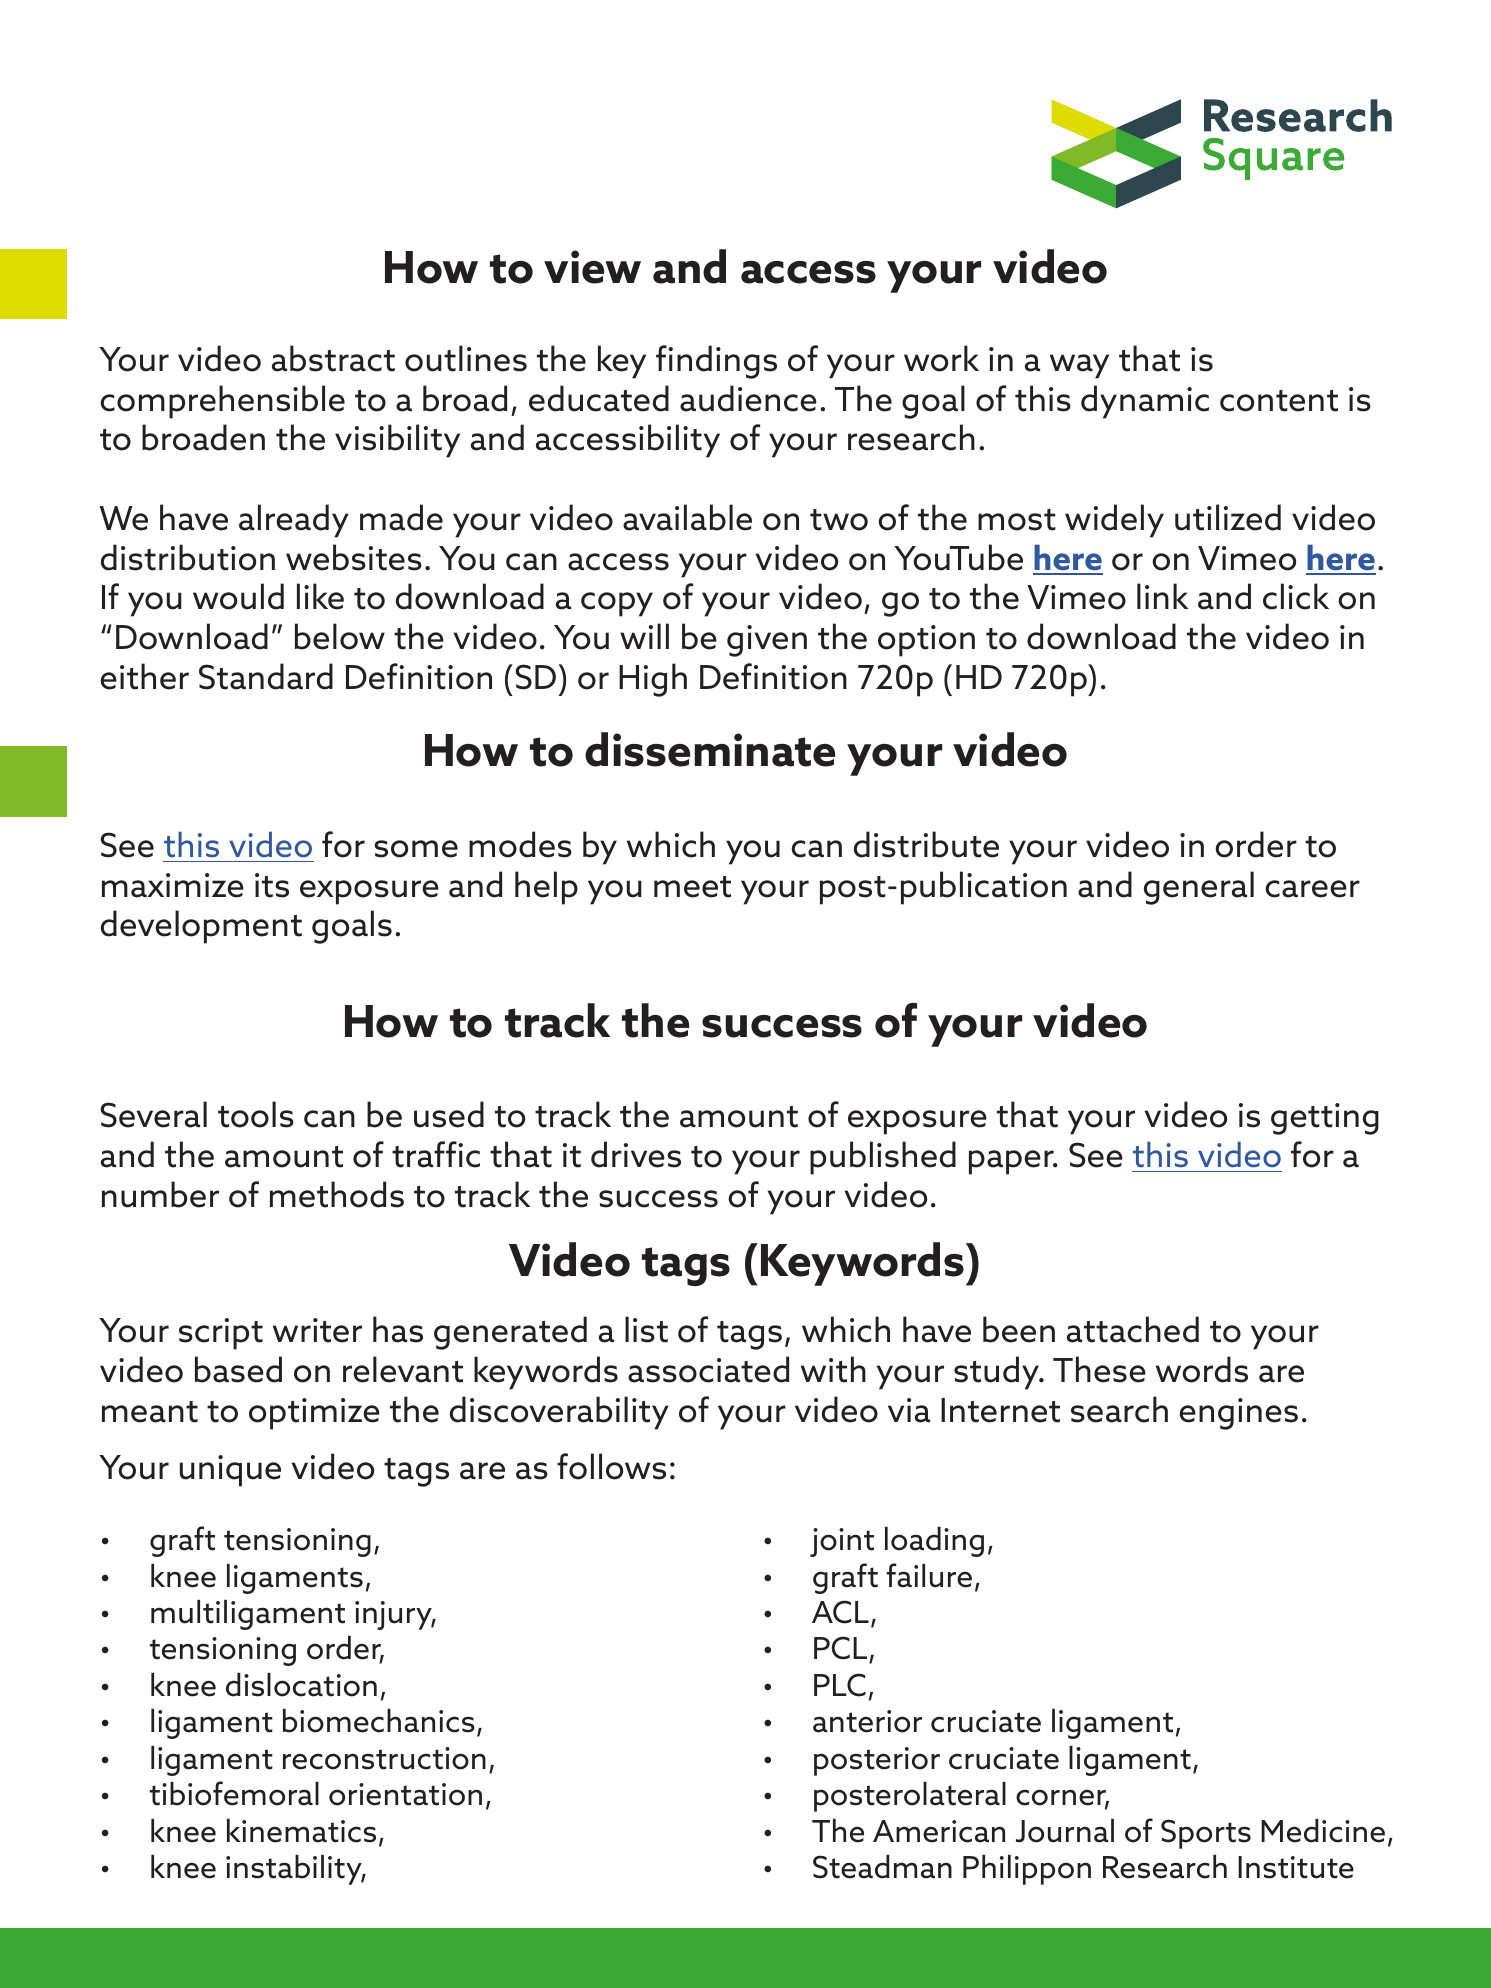 Image resolution: width=1491 pixels, height=1988 pixels. Describe the element at coordinates (256, 1114) in the screenshot. I see `tools` at that location.
